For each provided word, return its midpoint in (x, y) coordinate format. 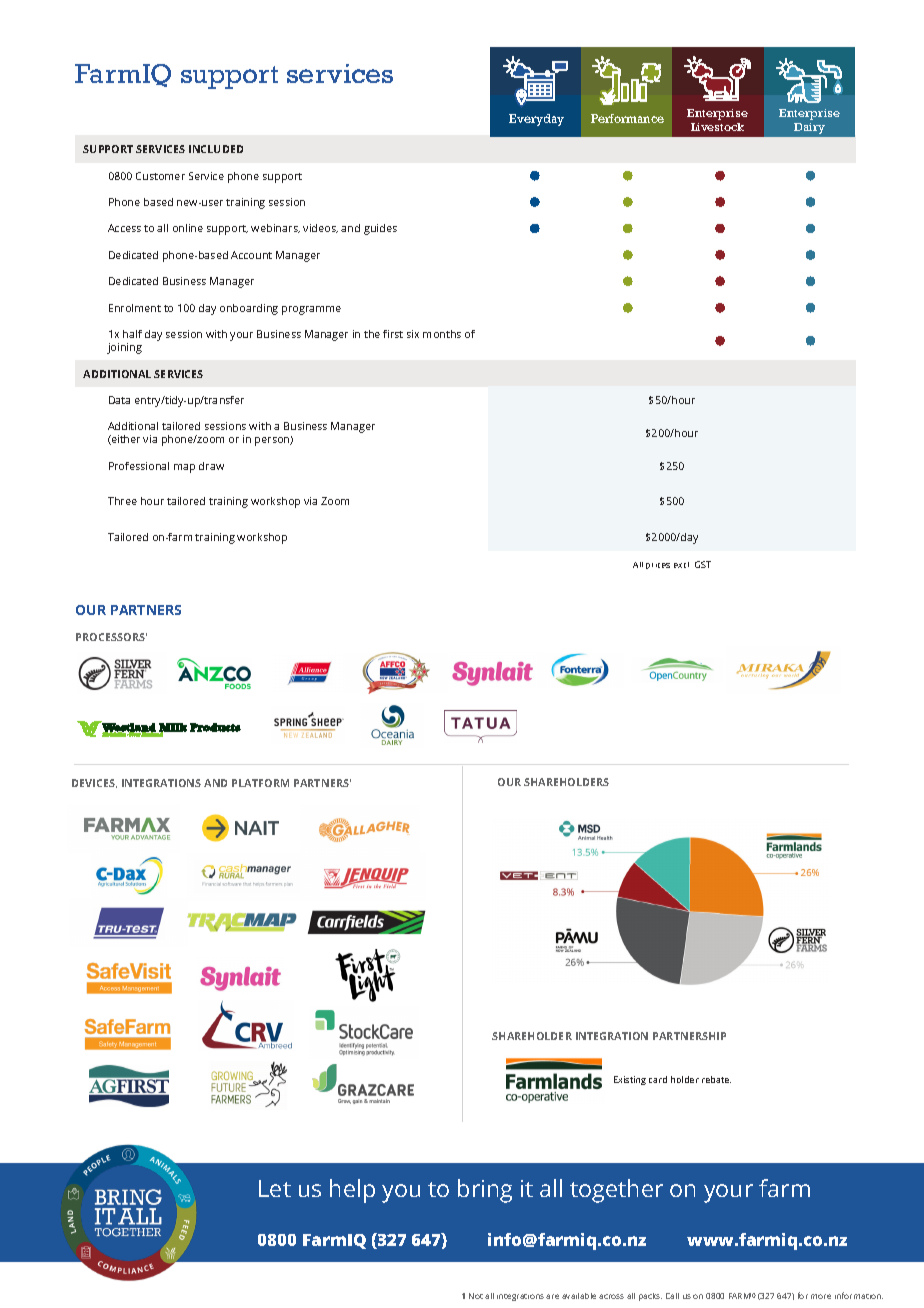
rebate (716, 1079)
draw (211, 466)
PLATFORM (260, 783)
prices (658, 566)
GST (703, 564)
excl (681, 565)
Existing (630, 1080)
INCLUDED (216, 149)
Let (275, 1188)
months (442, 334)
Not (476, 1296)
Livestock (717, 127)
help (352, 1191)
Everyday (536, 120)
